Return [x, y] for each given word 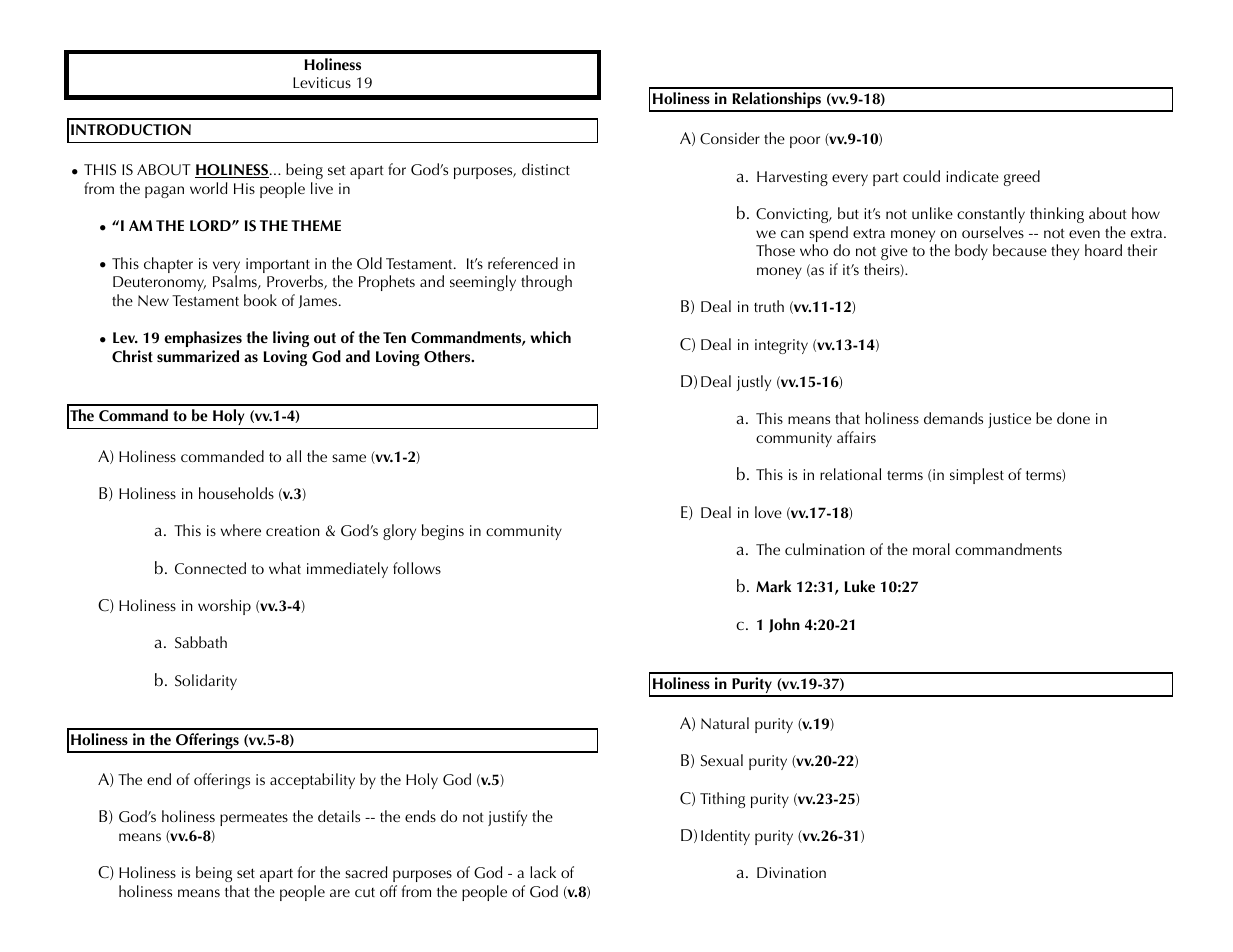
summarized [198, 356]
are [340, 893]
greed [1022, 178]
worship [224, 607]
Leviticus [322, 82]
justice [1009, 420]
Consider [730, 138]
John [784, 625]
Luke [859, 586]
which [550, 337]
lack [543, 872]
